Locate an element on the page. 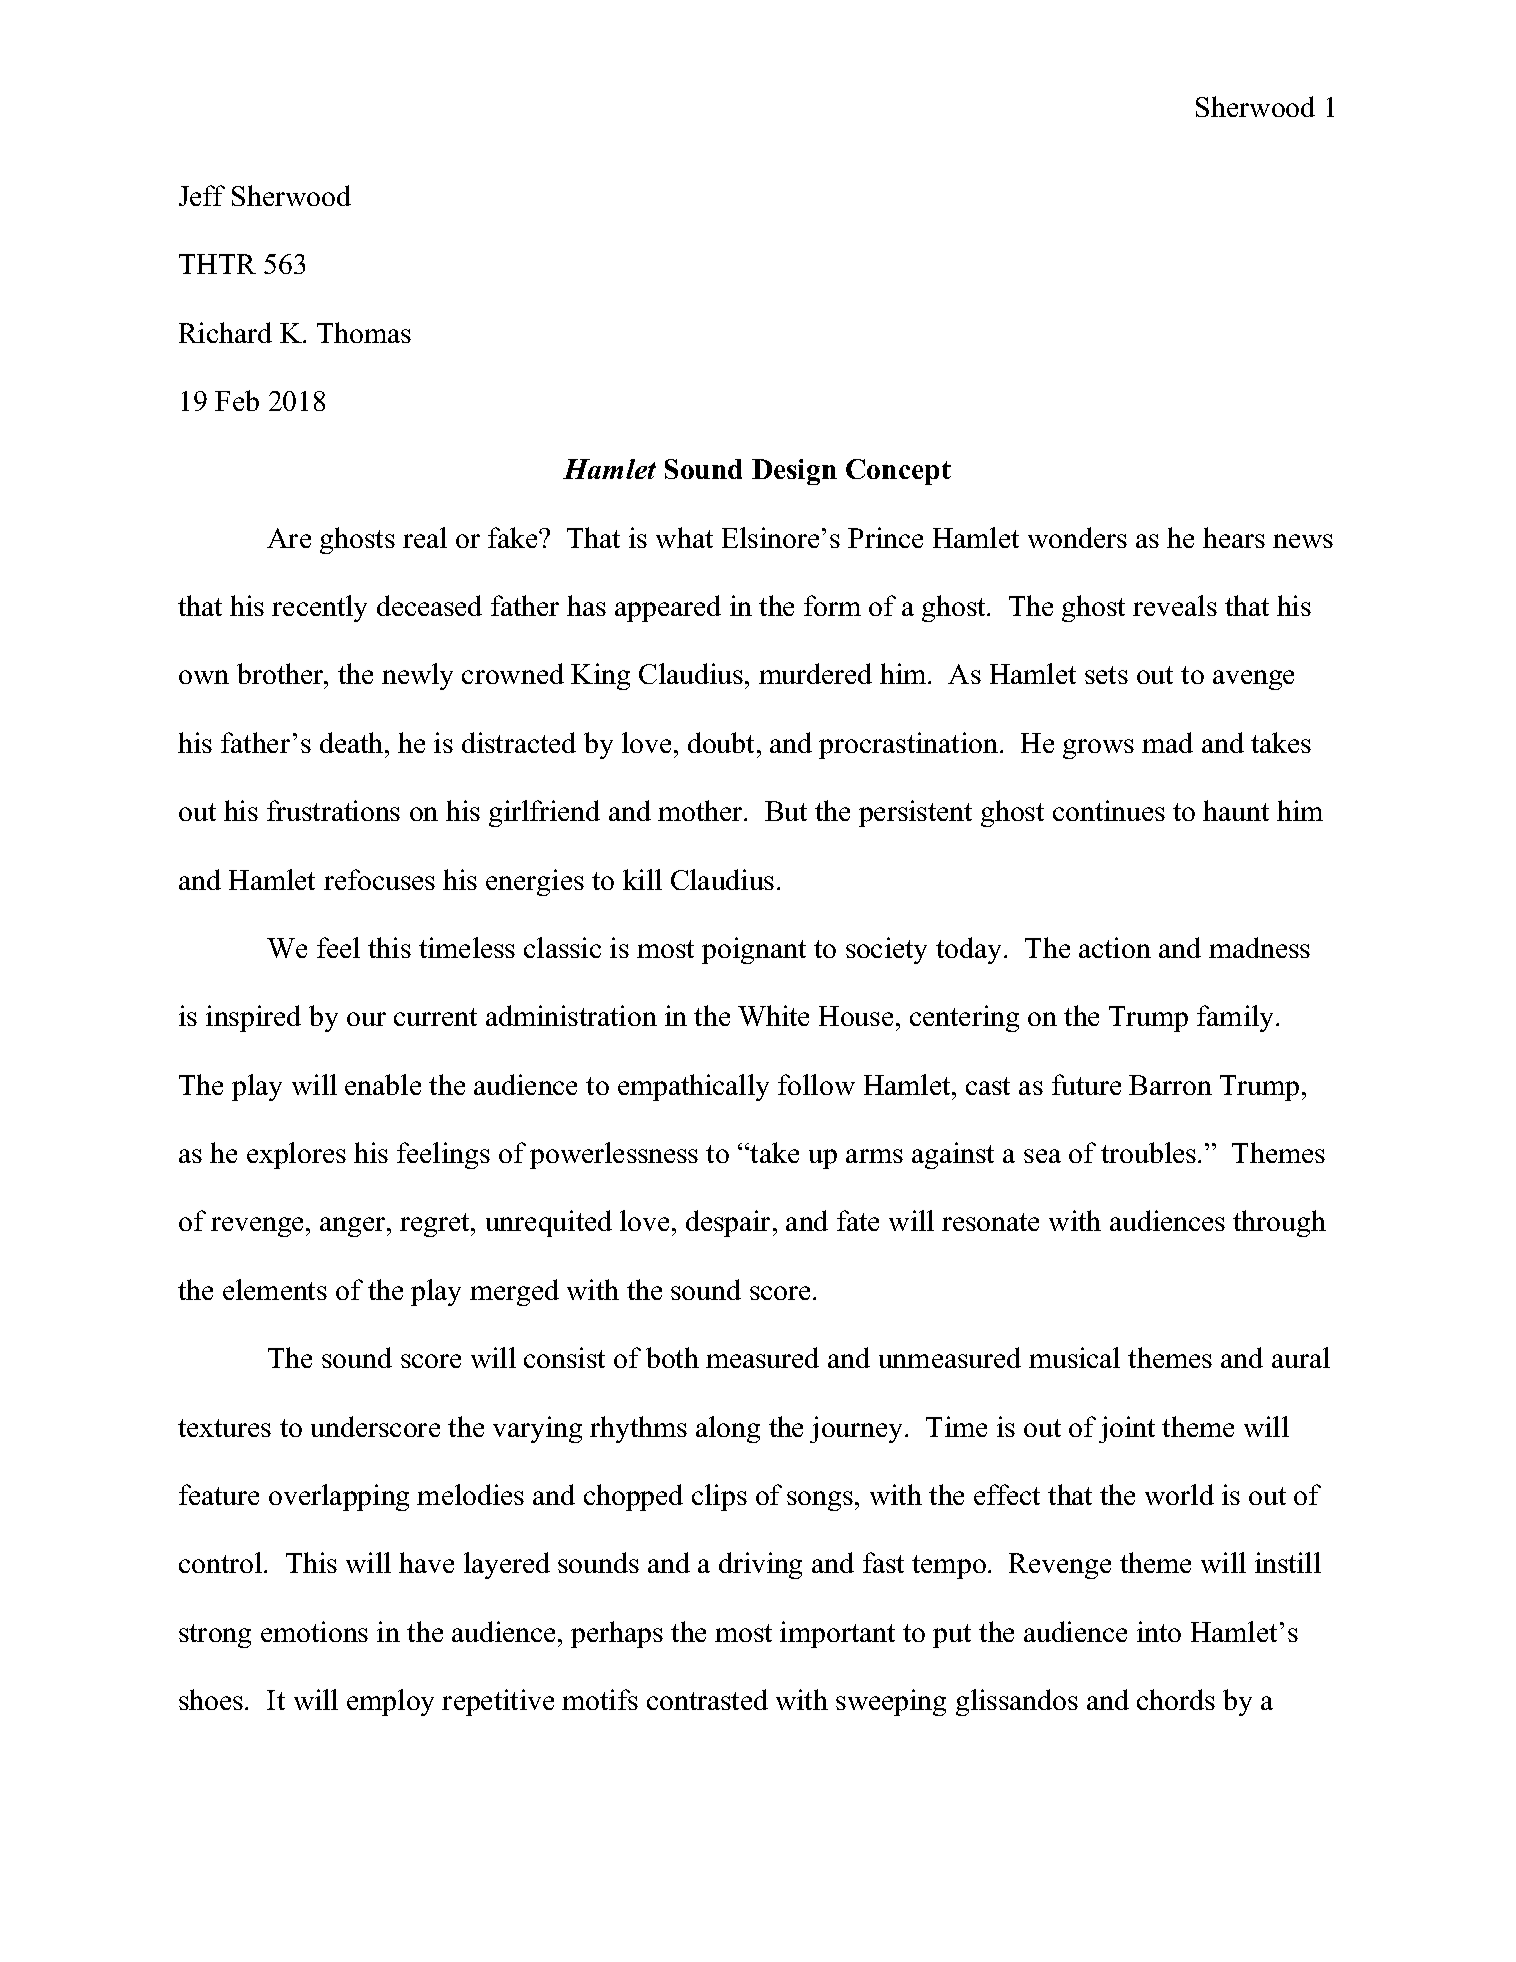  emotions is located at coordinates (314, 1631).
